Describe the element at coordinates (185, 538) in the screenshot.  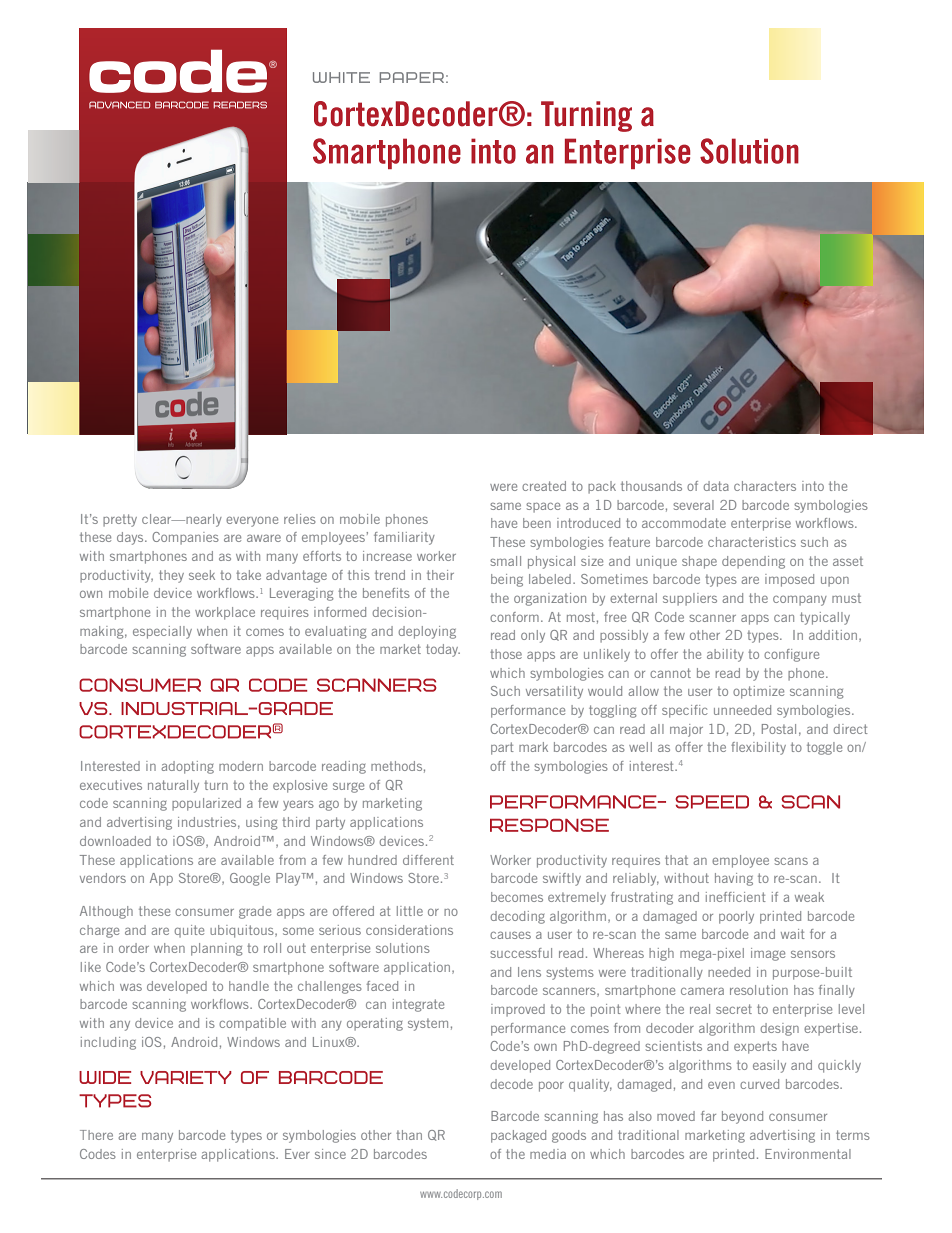
I see `Companies` at that location.
